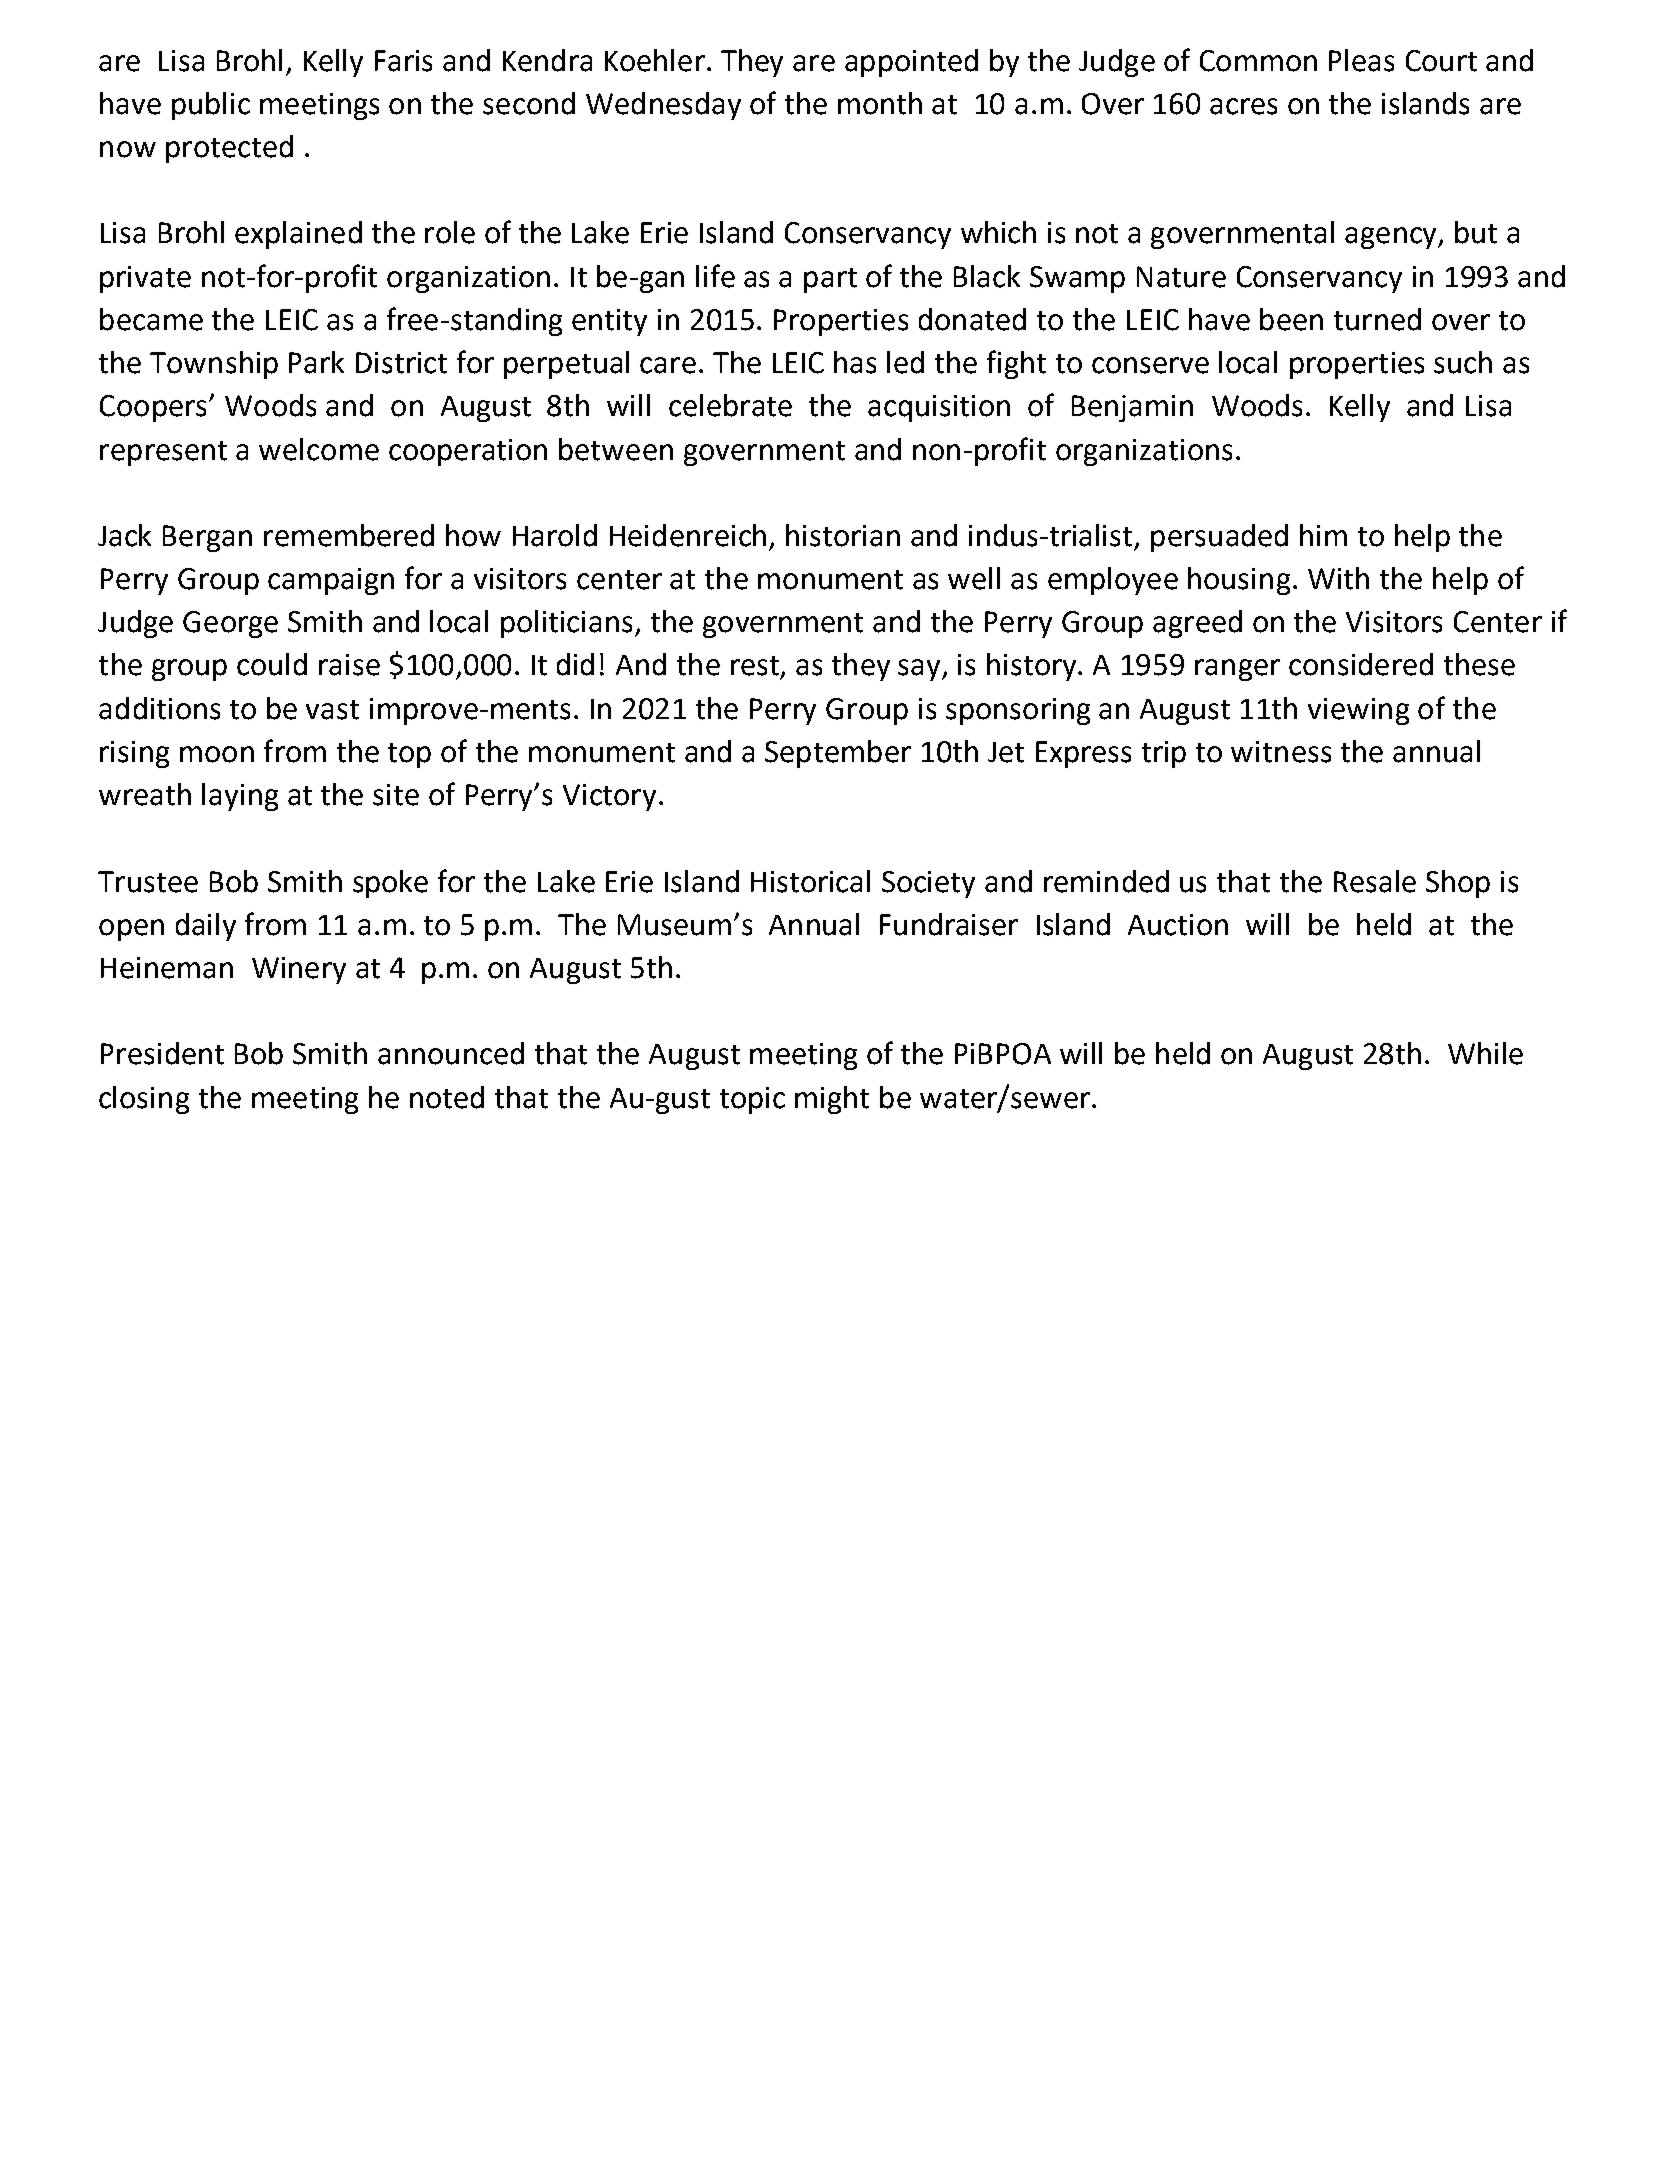 This page has width=1673, height=2165. Describe the element at coordinates (730, 405) in the page. I see `celebrate` at that location.
